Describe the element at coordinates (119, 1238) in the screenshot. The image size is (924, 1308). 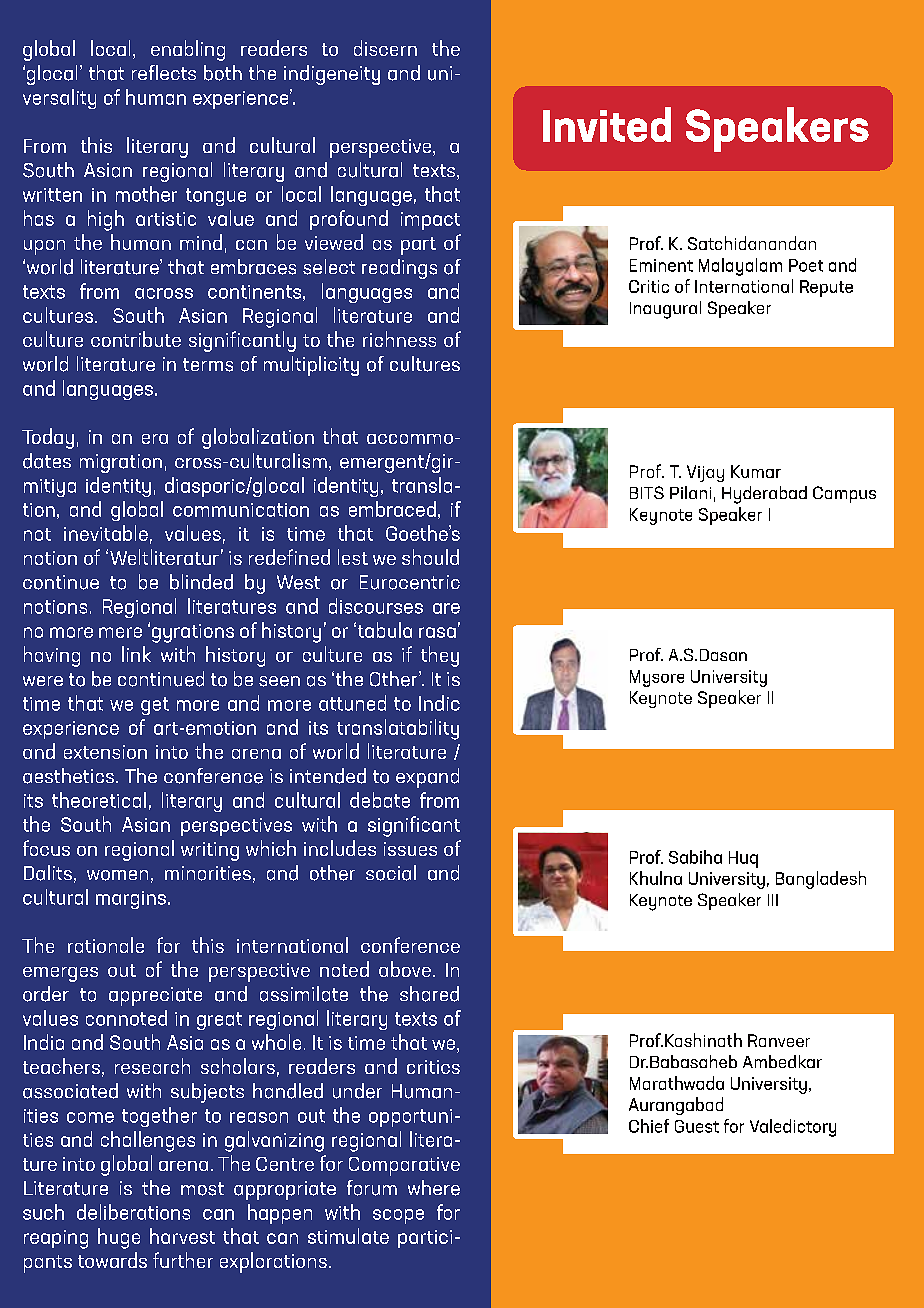
I see `huge` at that location.
